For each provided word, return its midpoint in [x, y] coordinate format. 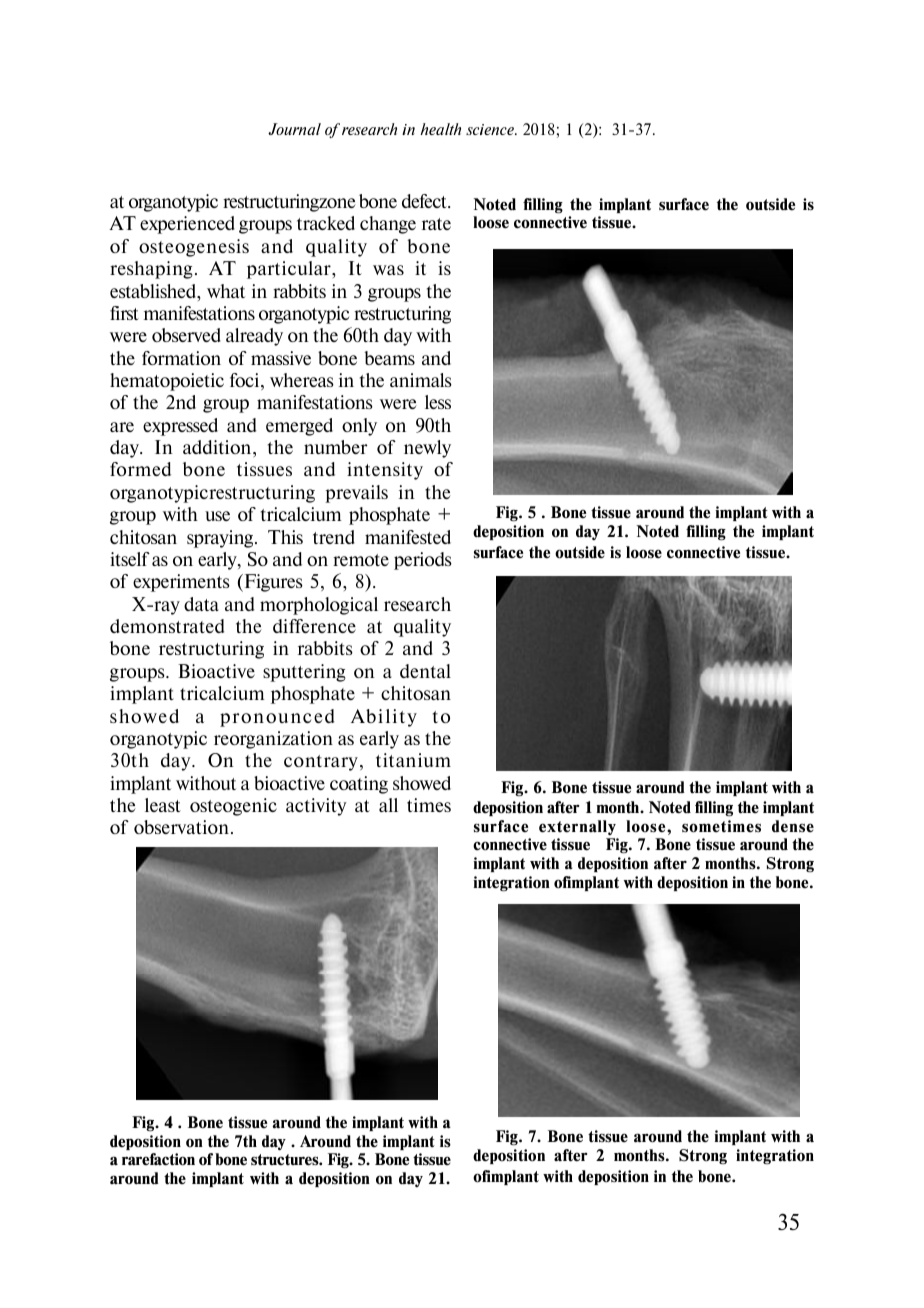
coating [359, 785]
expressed [180, 427]
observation [183, 827]
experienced [187, 225]
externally [577, 827]
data [201, 604]
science [491, 129]
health [440, 129]
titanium [413, 760]
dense [793, 826]
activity [316, 807]
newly [427, 449]
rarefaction [158, 1159]
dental [425, 671]
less [438, 402]
